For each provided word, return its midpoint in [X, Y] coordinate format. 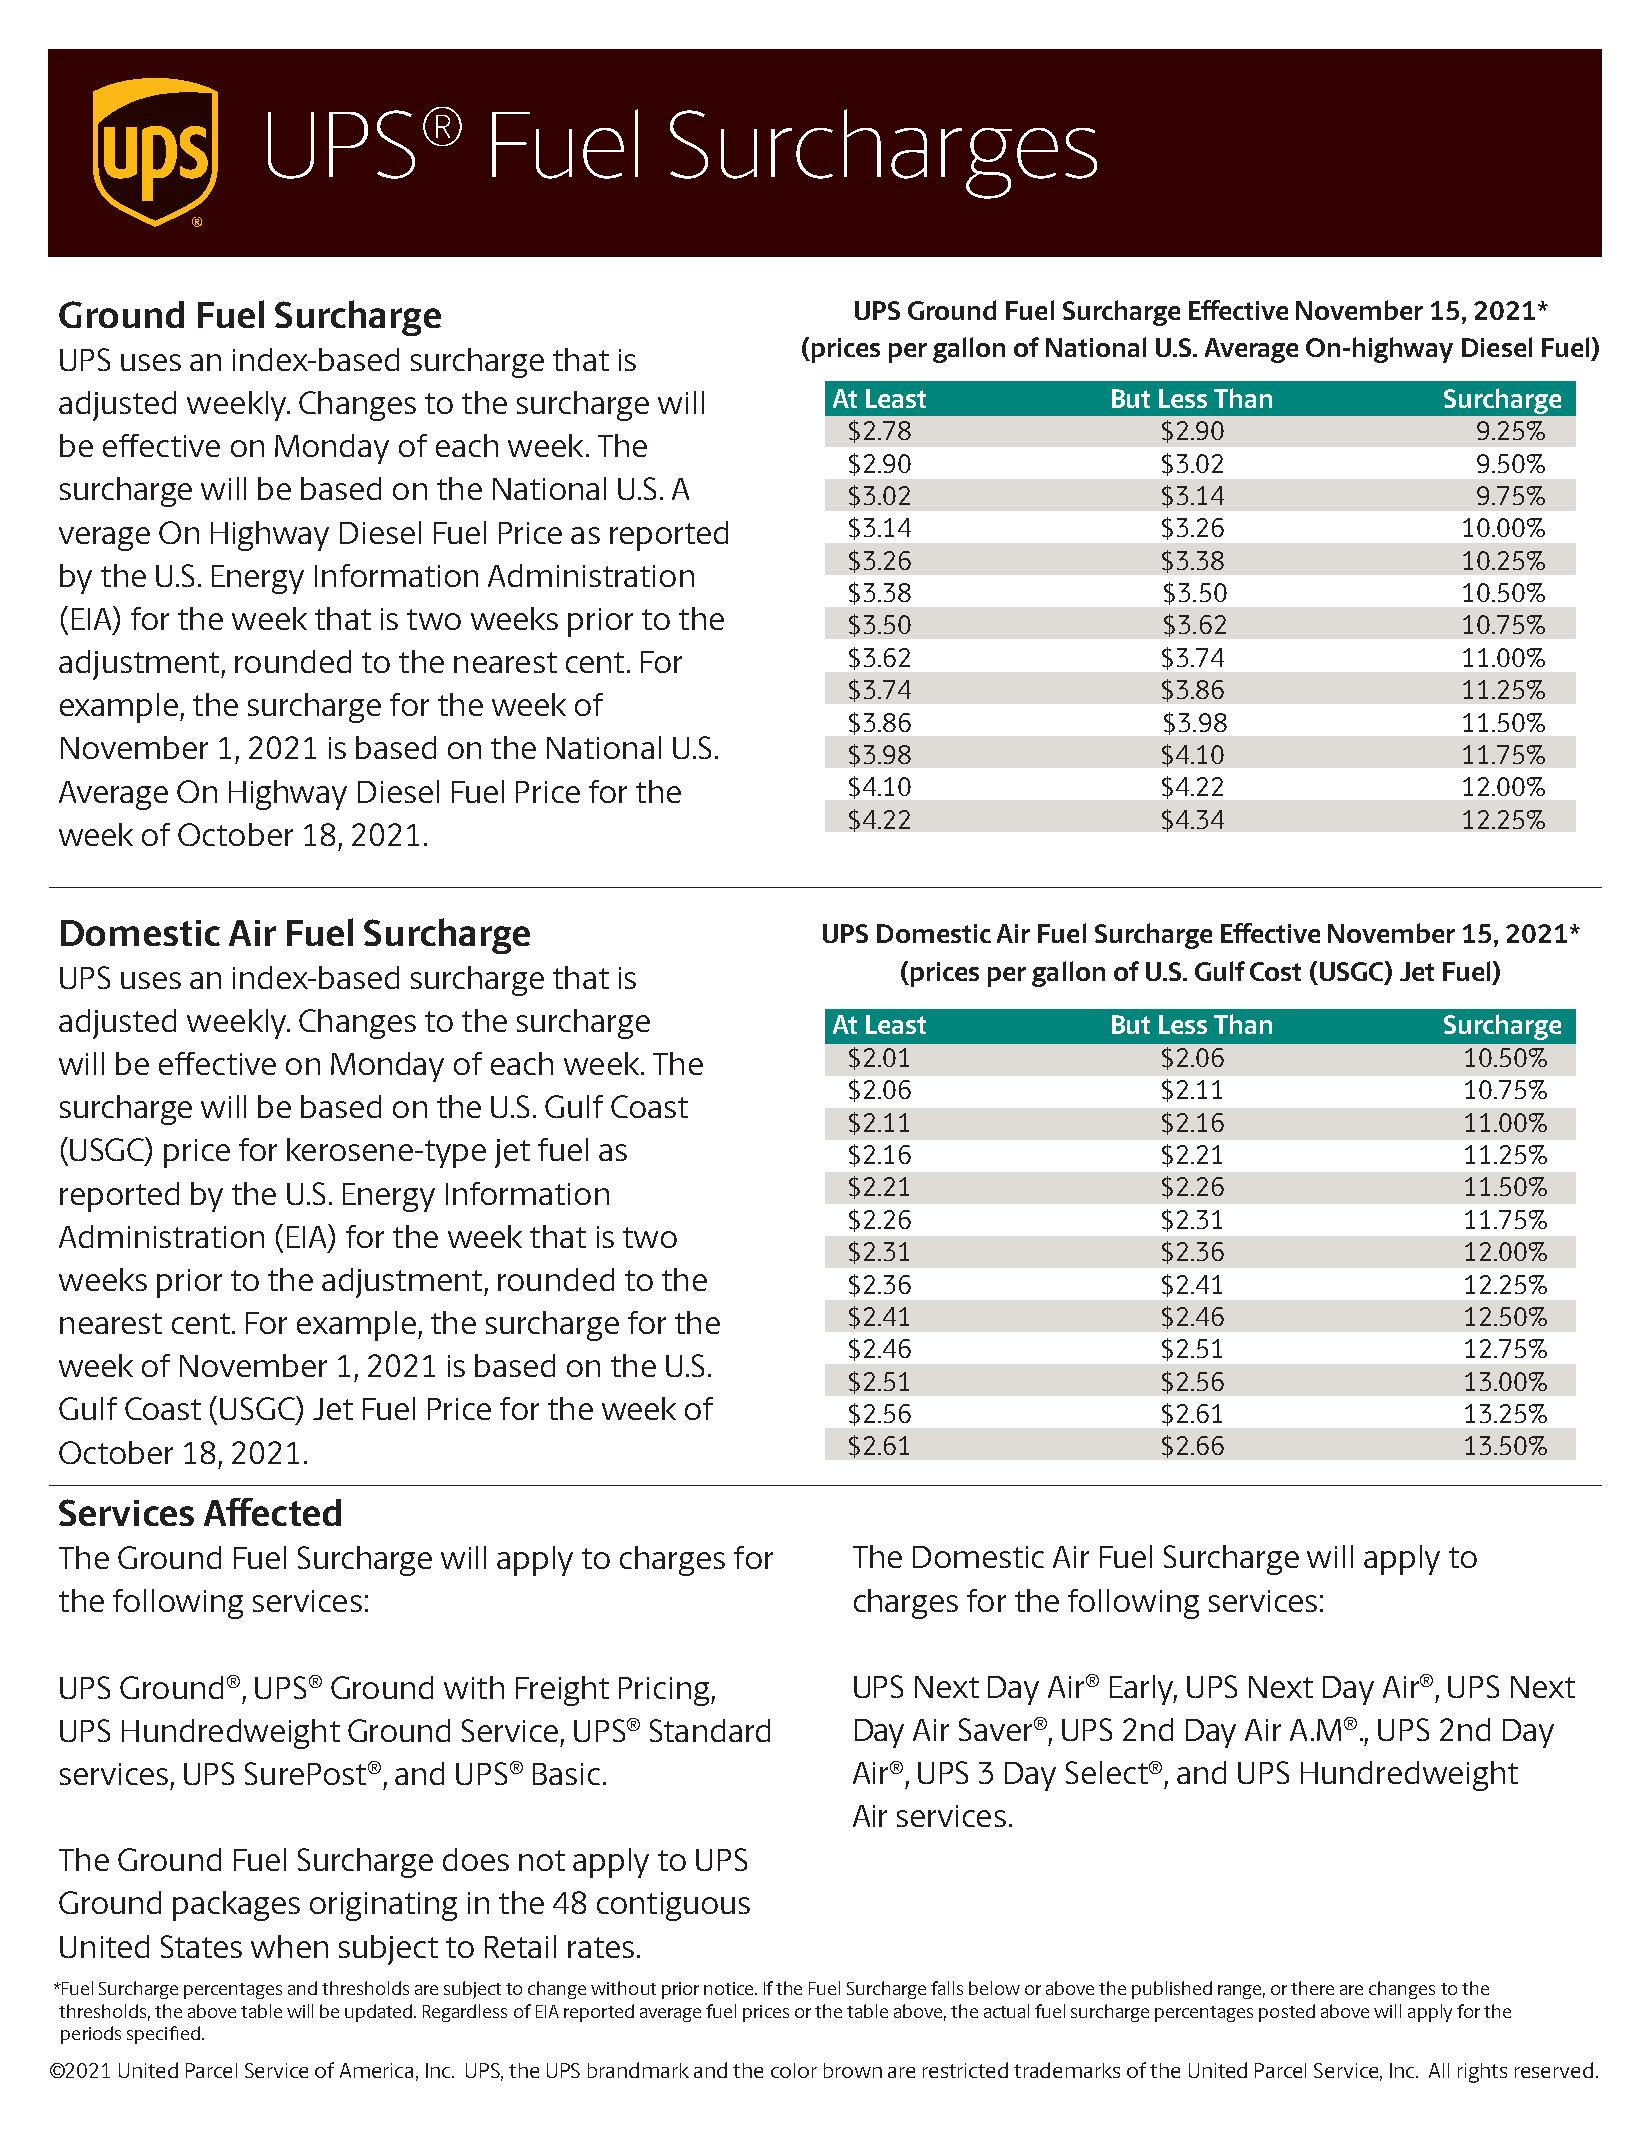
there [1312, 1988]
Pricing [665, 1691]
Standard [710, 1730]
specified [163, 2035]
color [794, 2070]
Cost [1275, 971]
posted [1287, 2013]
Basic [566, 1774]
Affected [272, 1512]
